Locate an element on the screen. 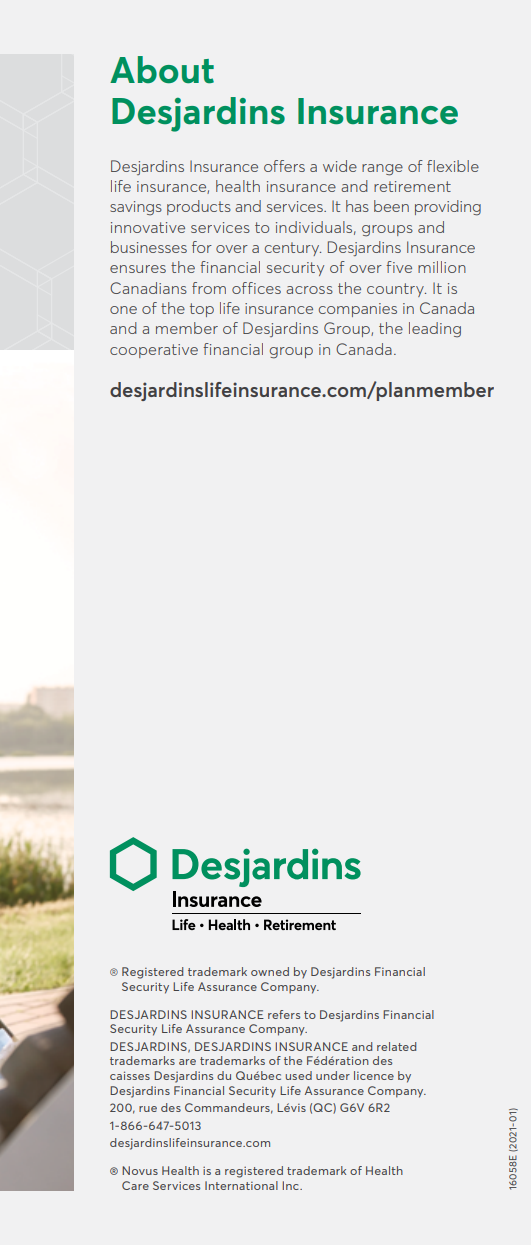  licence is located at coordinates (374, 1075).
